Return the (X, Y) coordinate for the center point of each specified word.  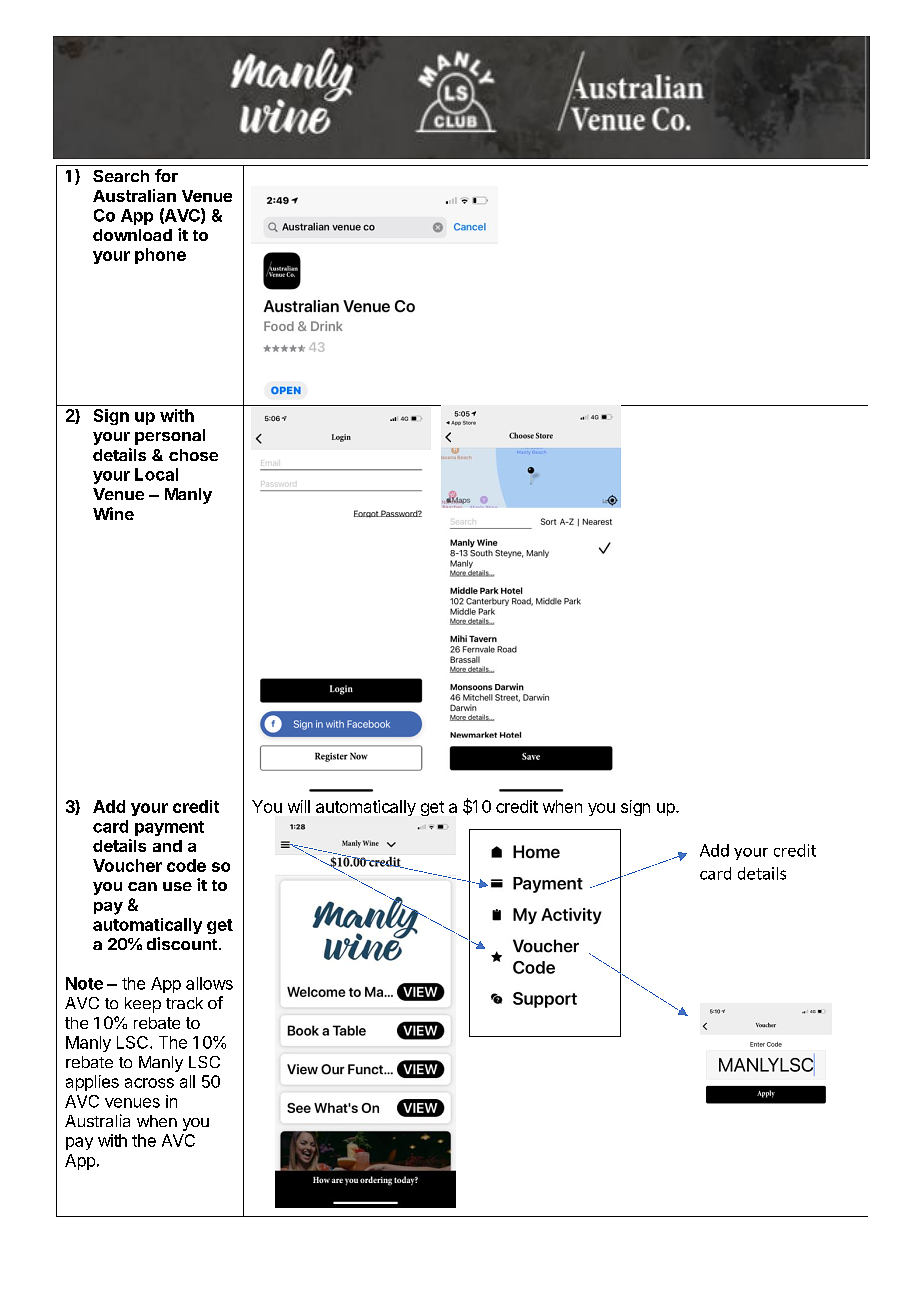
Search (121, 176)
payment (169, 828)
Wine (113, 513)
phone (160, 256)
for (166, 175)
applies (92, 1083)
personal (170, 437)
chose (193, 455)
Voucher (127, 865)
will (299, 806)
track (184, 1003)
